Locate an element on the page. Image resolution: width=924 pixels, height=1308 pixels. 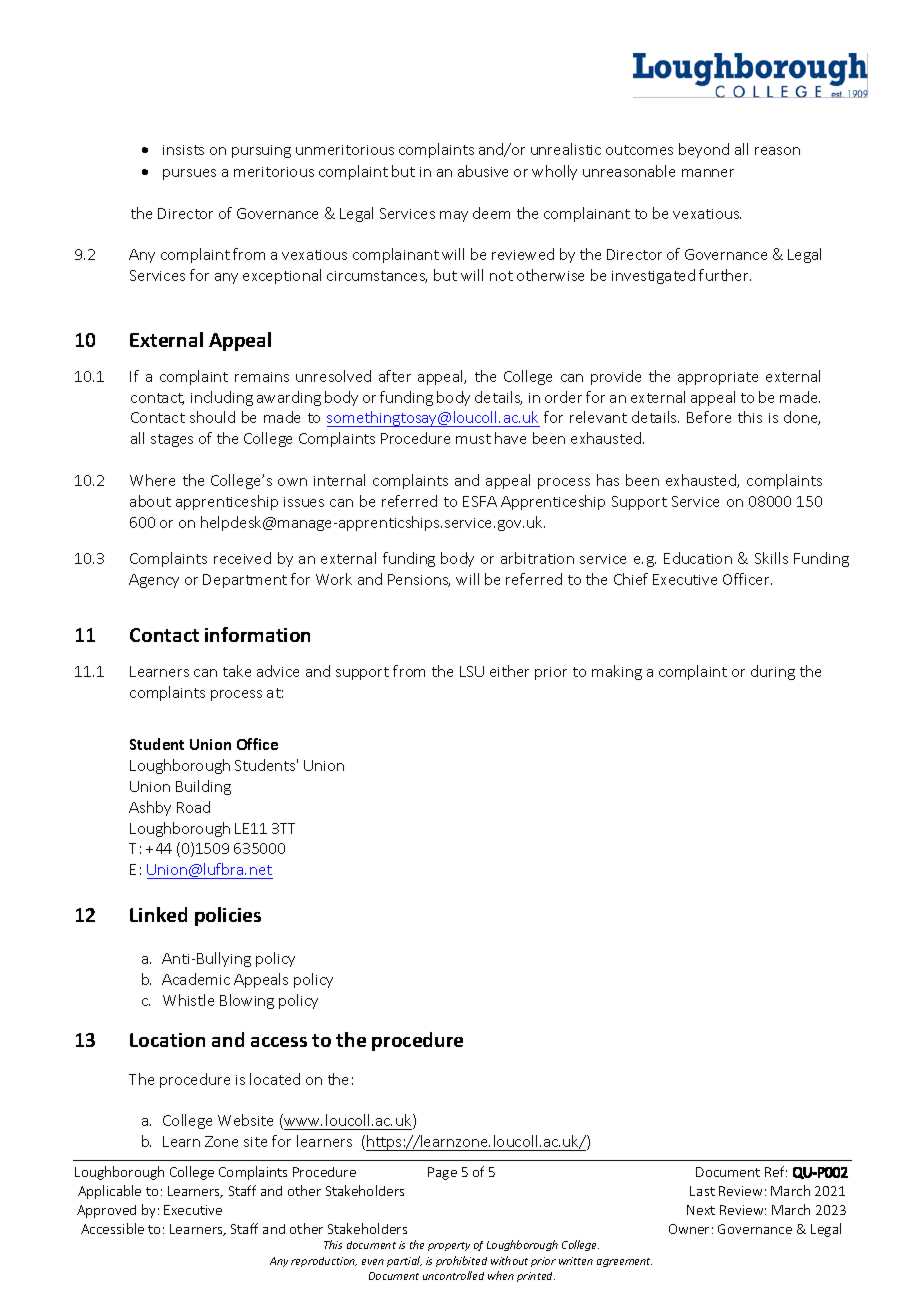
Academic is located at coordinates (196, 979).
